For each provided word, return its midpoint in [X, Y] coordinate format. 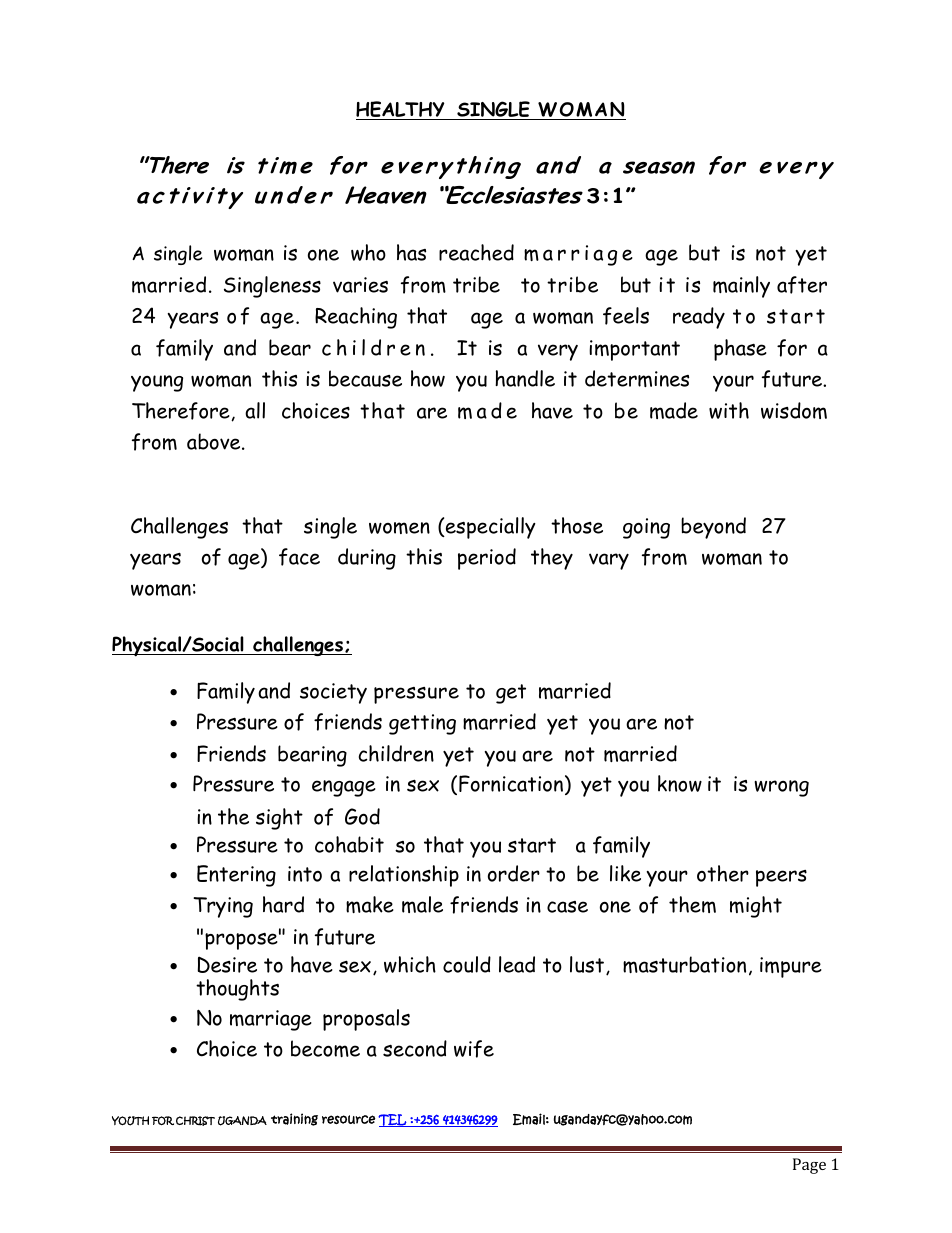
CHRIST [195, 1121]
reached [476, 252]
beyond [713, 528]
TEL [393, 1120]
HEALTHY [401, 110]
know [680, 783]
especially [490, 528]
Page [809, 1166]
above [215, 441]
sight [279, 819]
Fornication [511, 783]
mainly [741, 287]
